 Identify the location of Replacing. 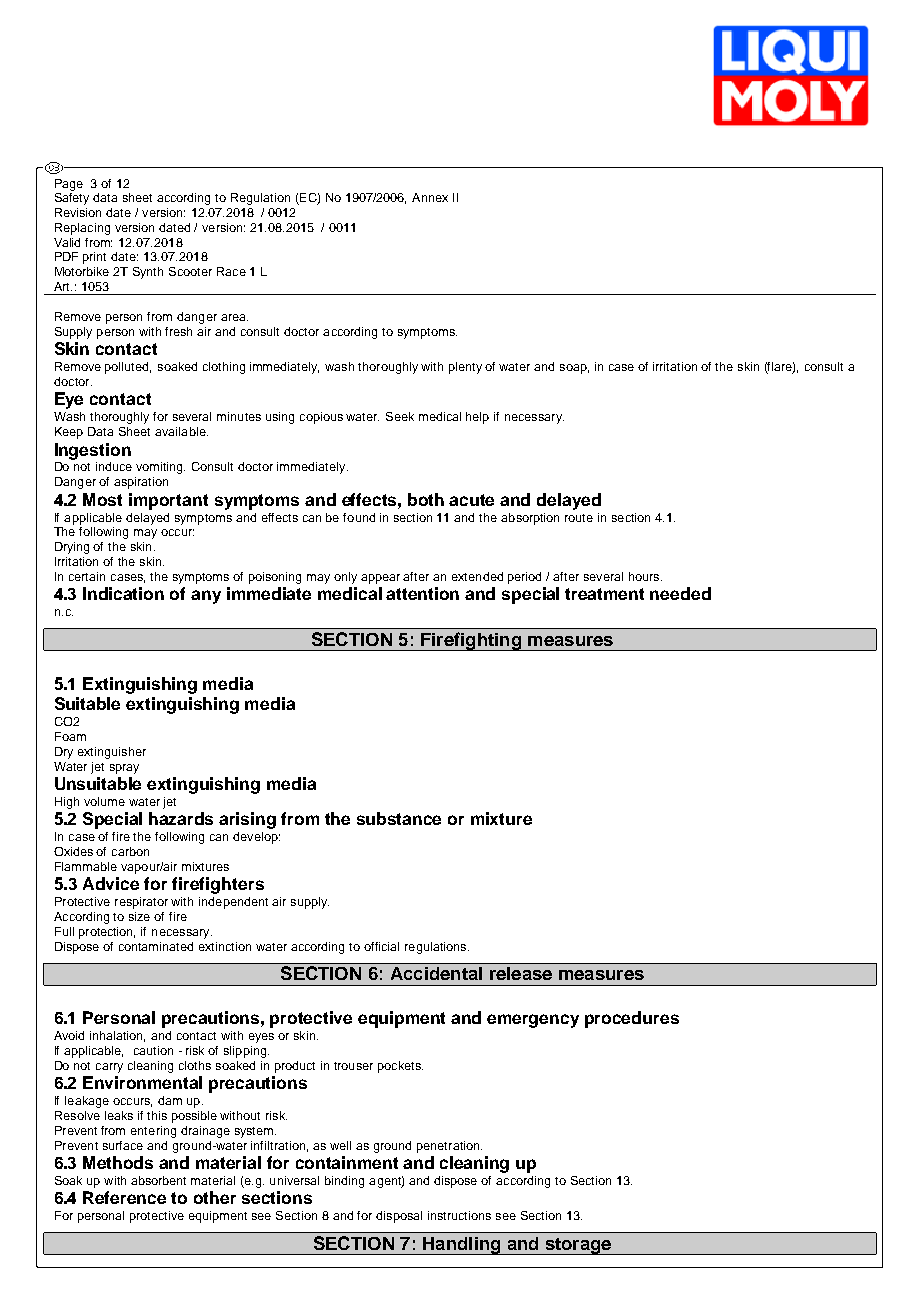
(82, 229).
